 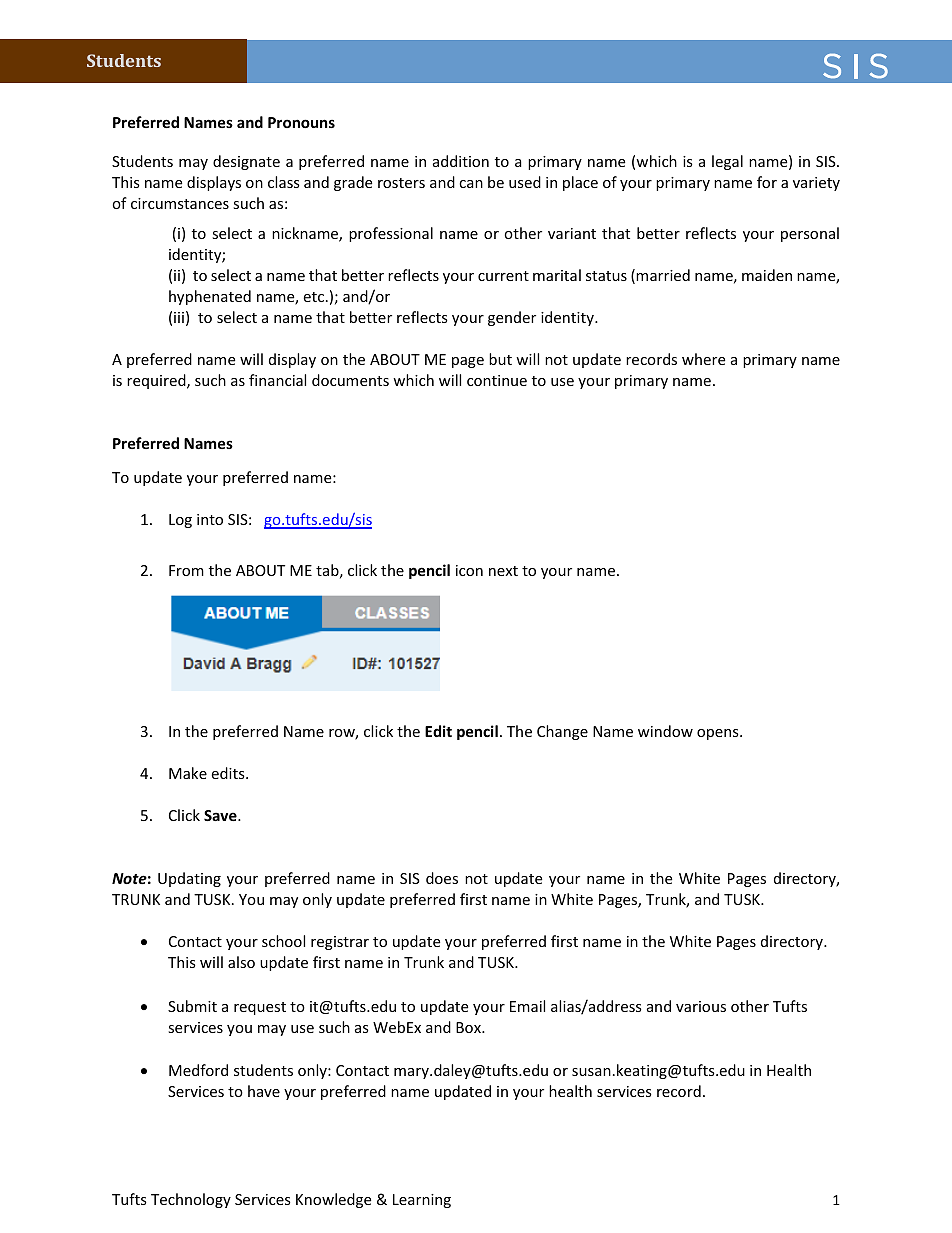 I want to click on Learning, so click(x=422, y=1201).
